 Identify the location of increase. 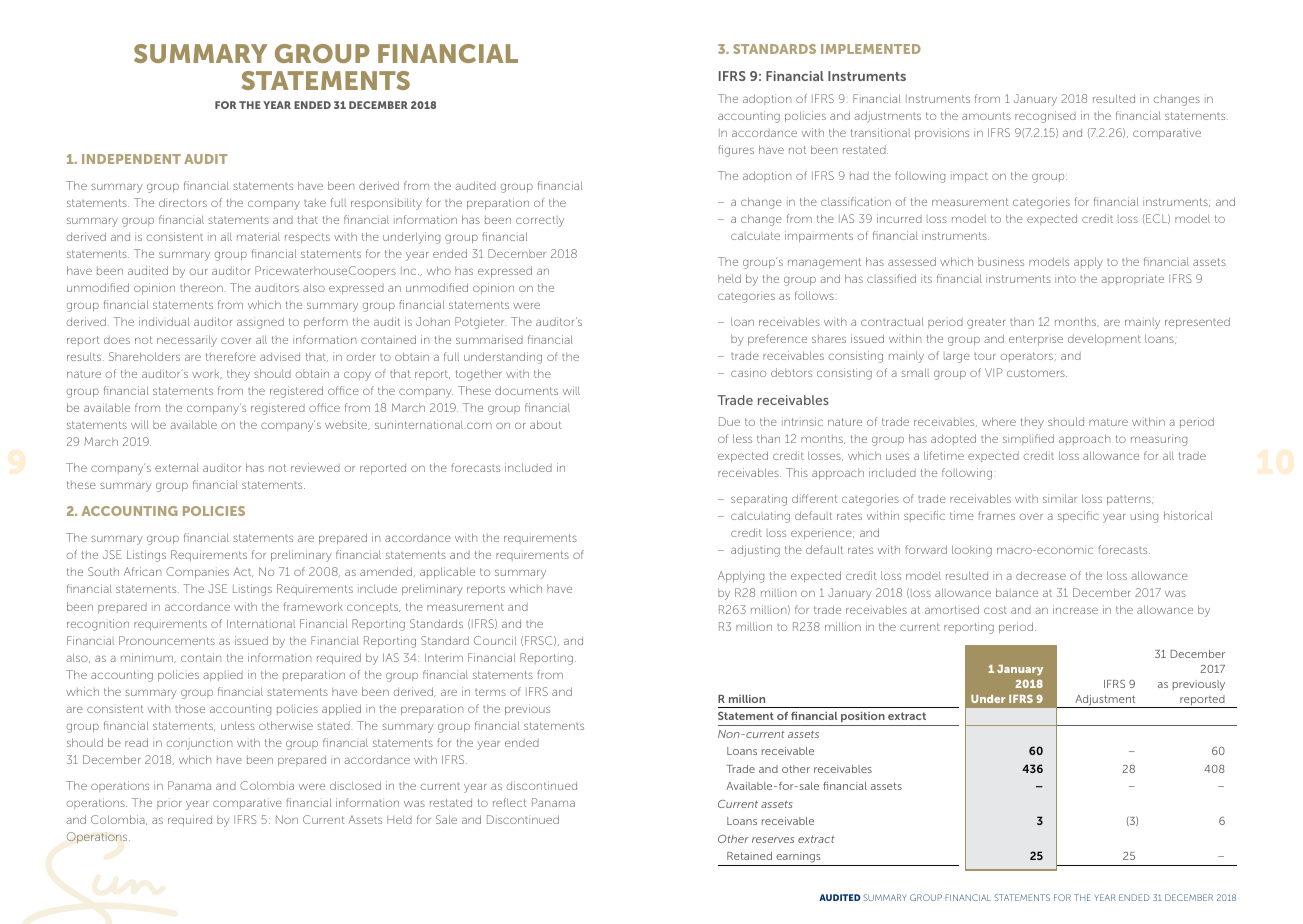
(1075, 609).
